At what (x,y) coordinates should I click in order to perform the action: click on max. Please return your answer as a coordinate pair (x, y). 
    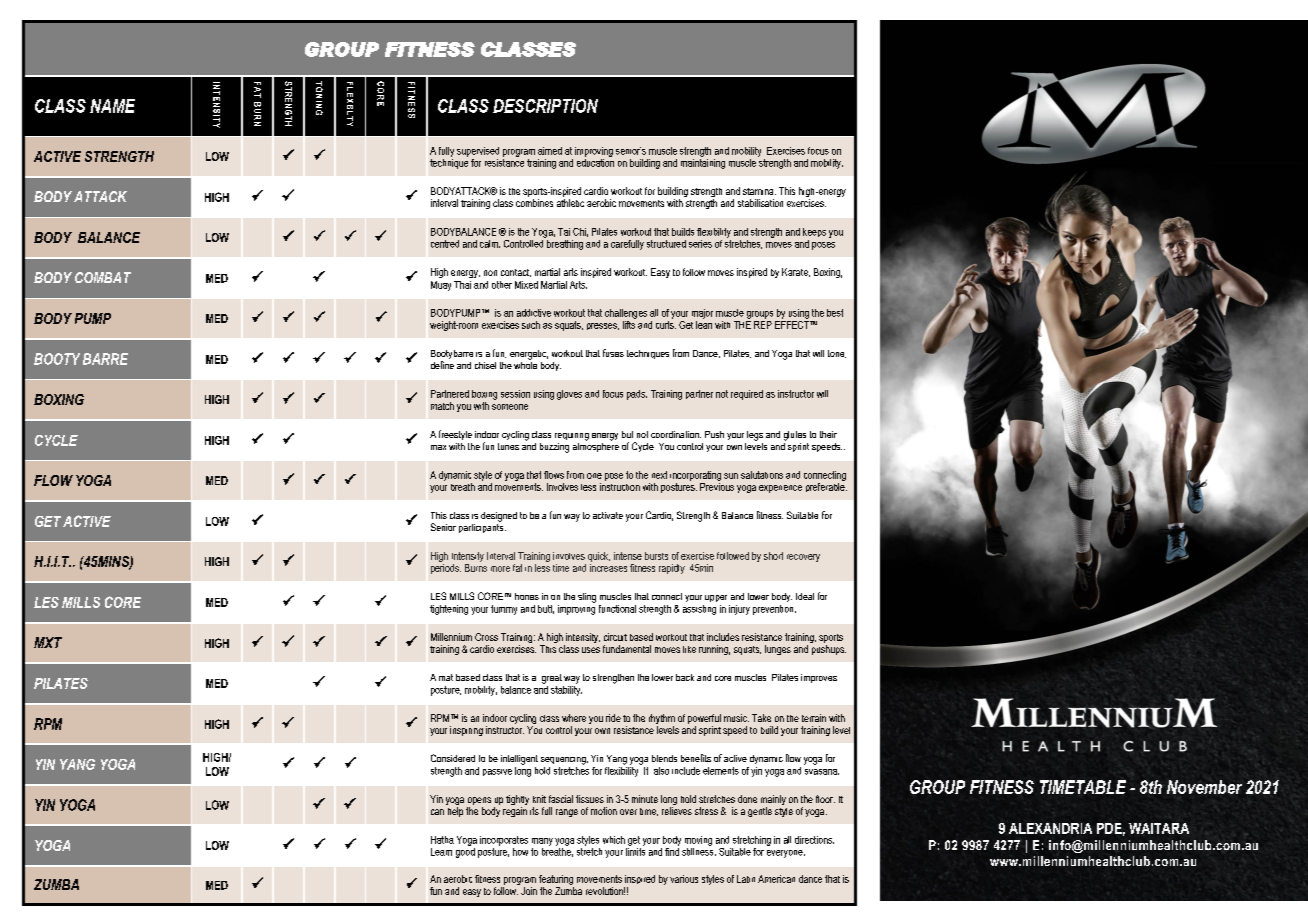
    Looking at the image, I should click on (438, 447).
